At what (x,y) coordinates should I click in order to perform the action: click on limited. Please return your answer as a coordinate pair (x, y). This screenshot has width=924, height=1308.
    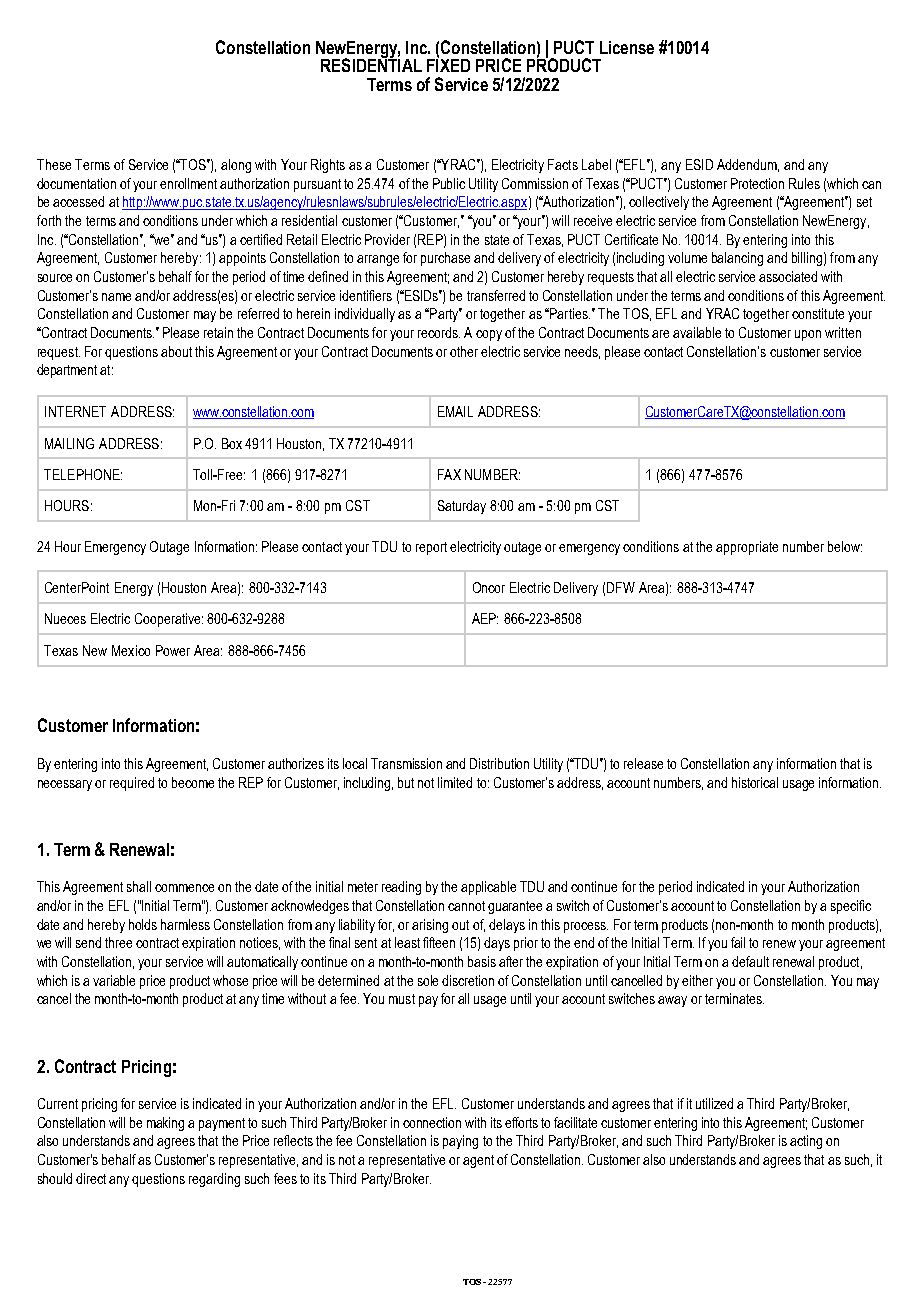
    Looking at the image, I should click on (455, 782).
